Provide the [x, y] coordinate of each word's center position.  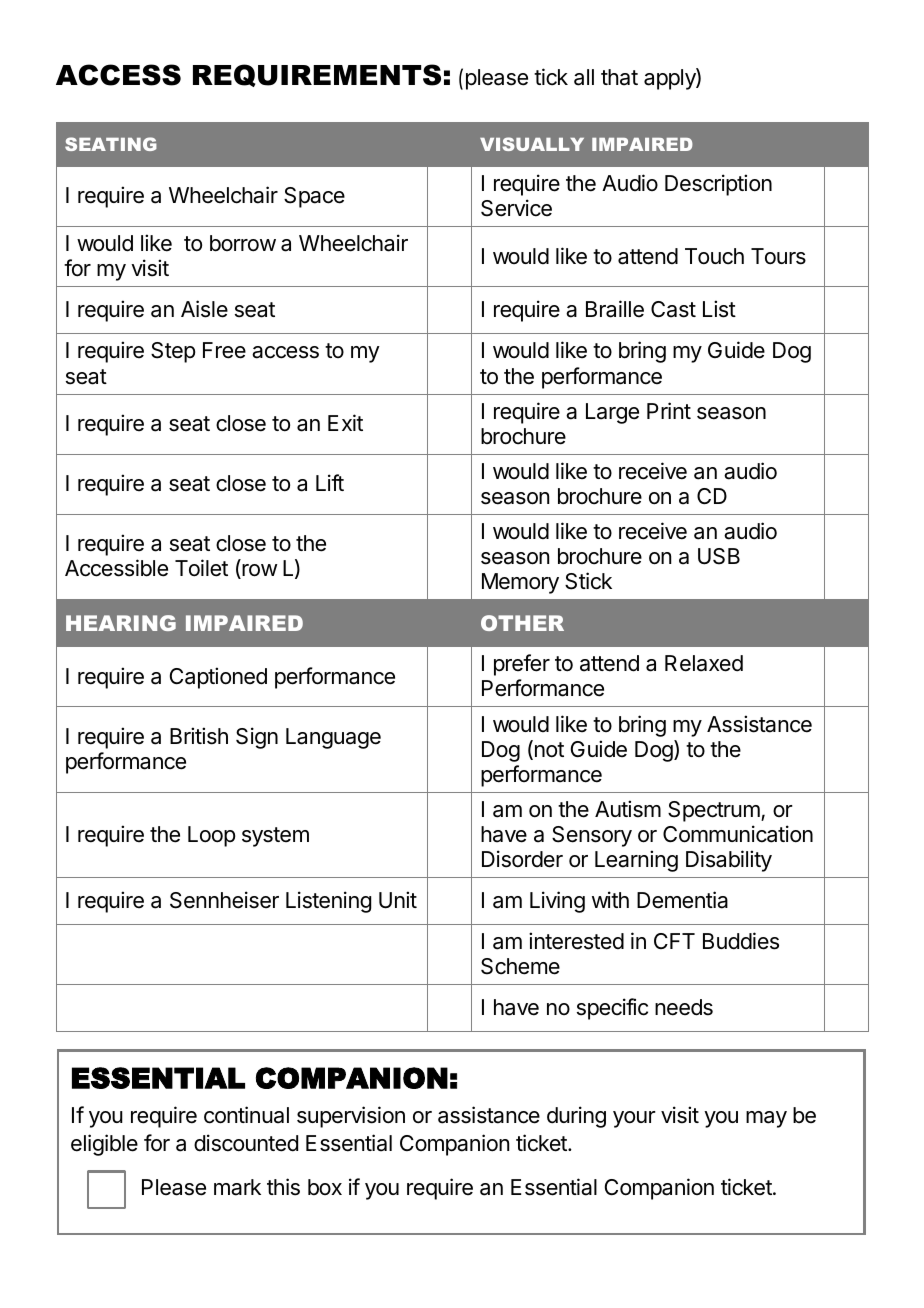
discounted [246, 1143]
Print [669, 410]
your [634, 1119]
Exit [345, 422]
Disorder [522, 859]
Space [314, 197]
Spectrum [715, 811]
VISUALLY [532, 144]
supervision [351, 1117]
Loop [211, 836]
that [619, 77]
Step [173, 352]
